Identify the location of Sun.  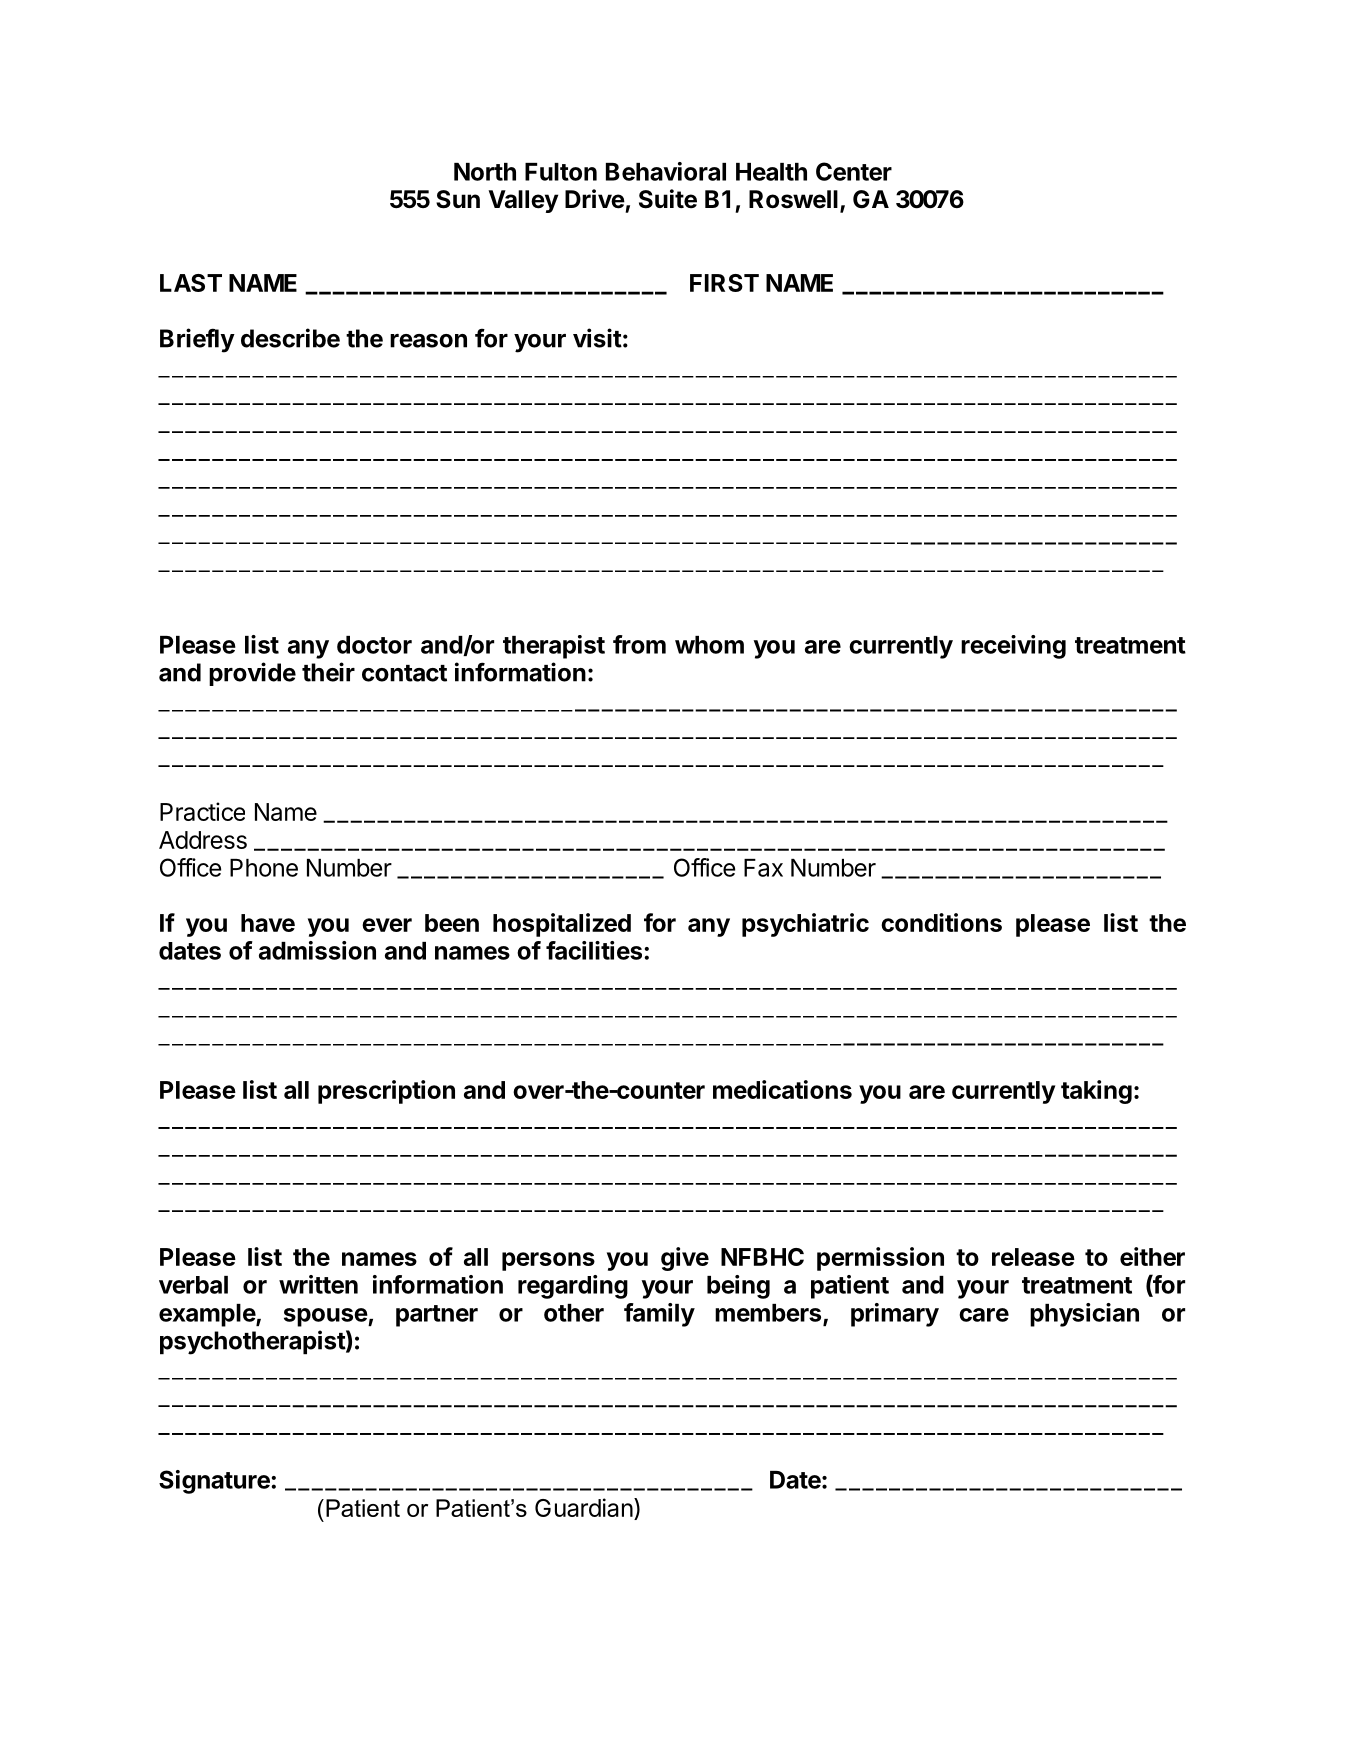
(458, 199).
